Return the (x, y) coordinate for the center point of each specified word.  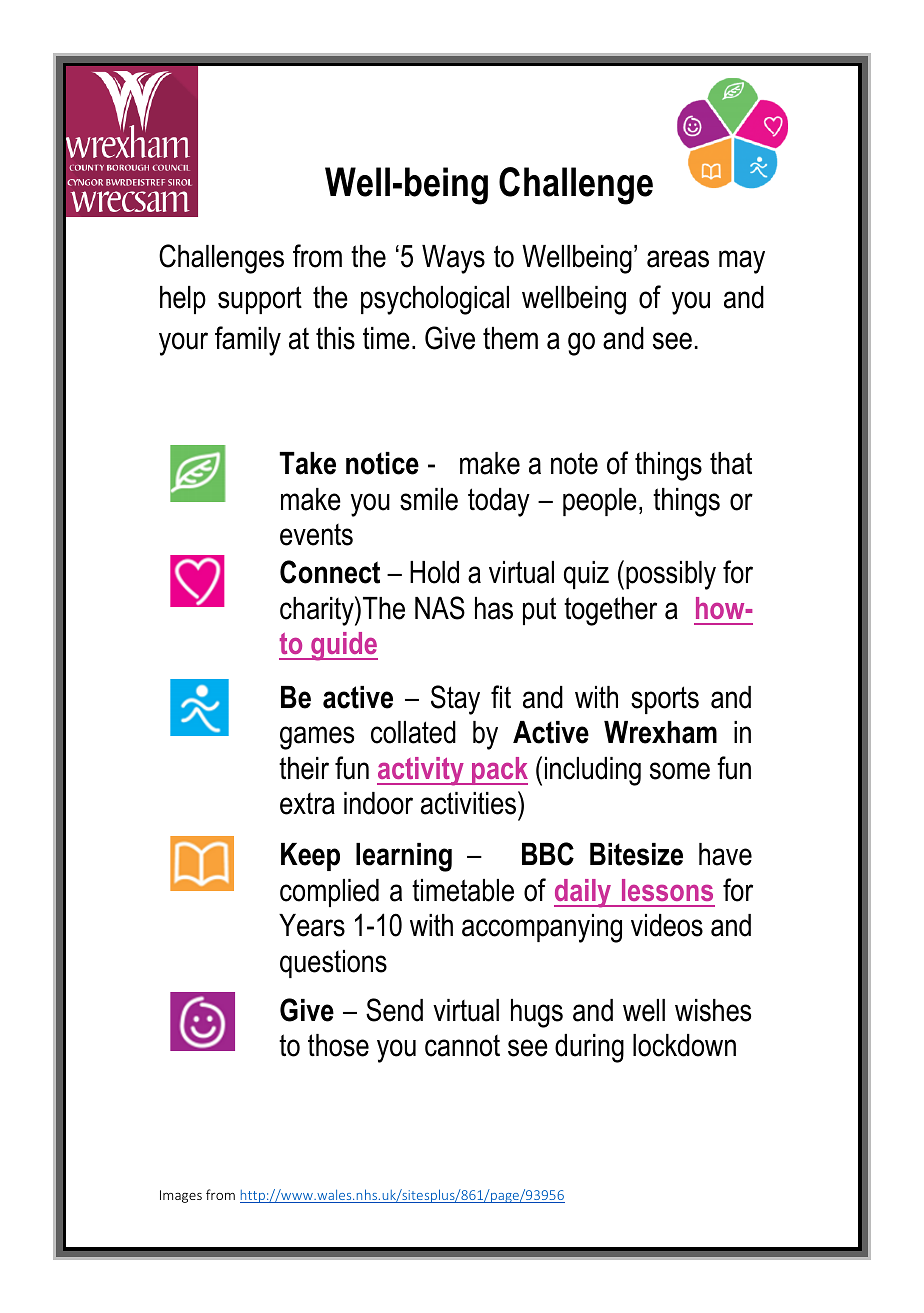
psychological (435, 300)
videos (667, 925)
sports (665, 700)
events (316, 535)
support (260, 300)
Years (312, 925)
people (600, 502)
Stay (455, 700)
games (317, 738)
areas (678, 259)
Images (181, 1196)
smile (429, 499)
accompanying (542, 928)
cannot (462, 1046)
